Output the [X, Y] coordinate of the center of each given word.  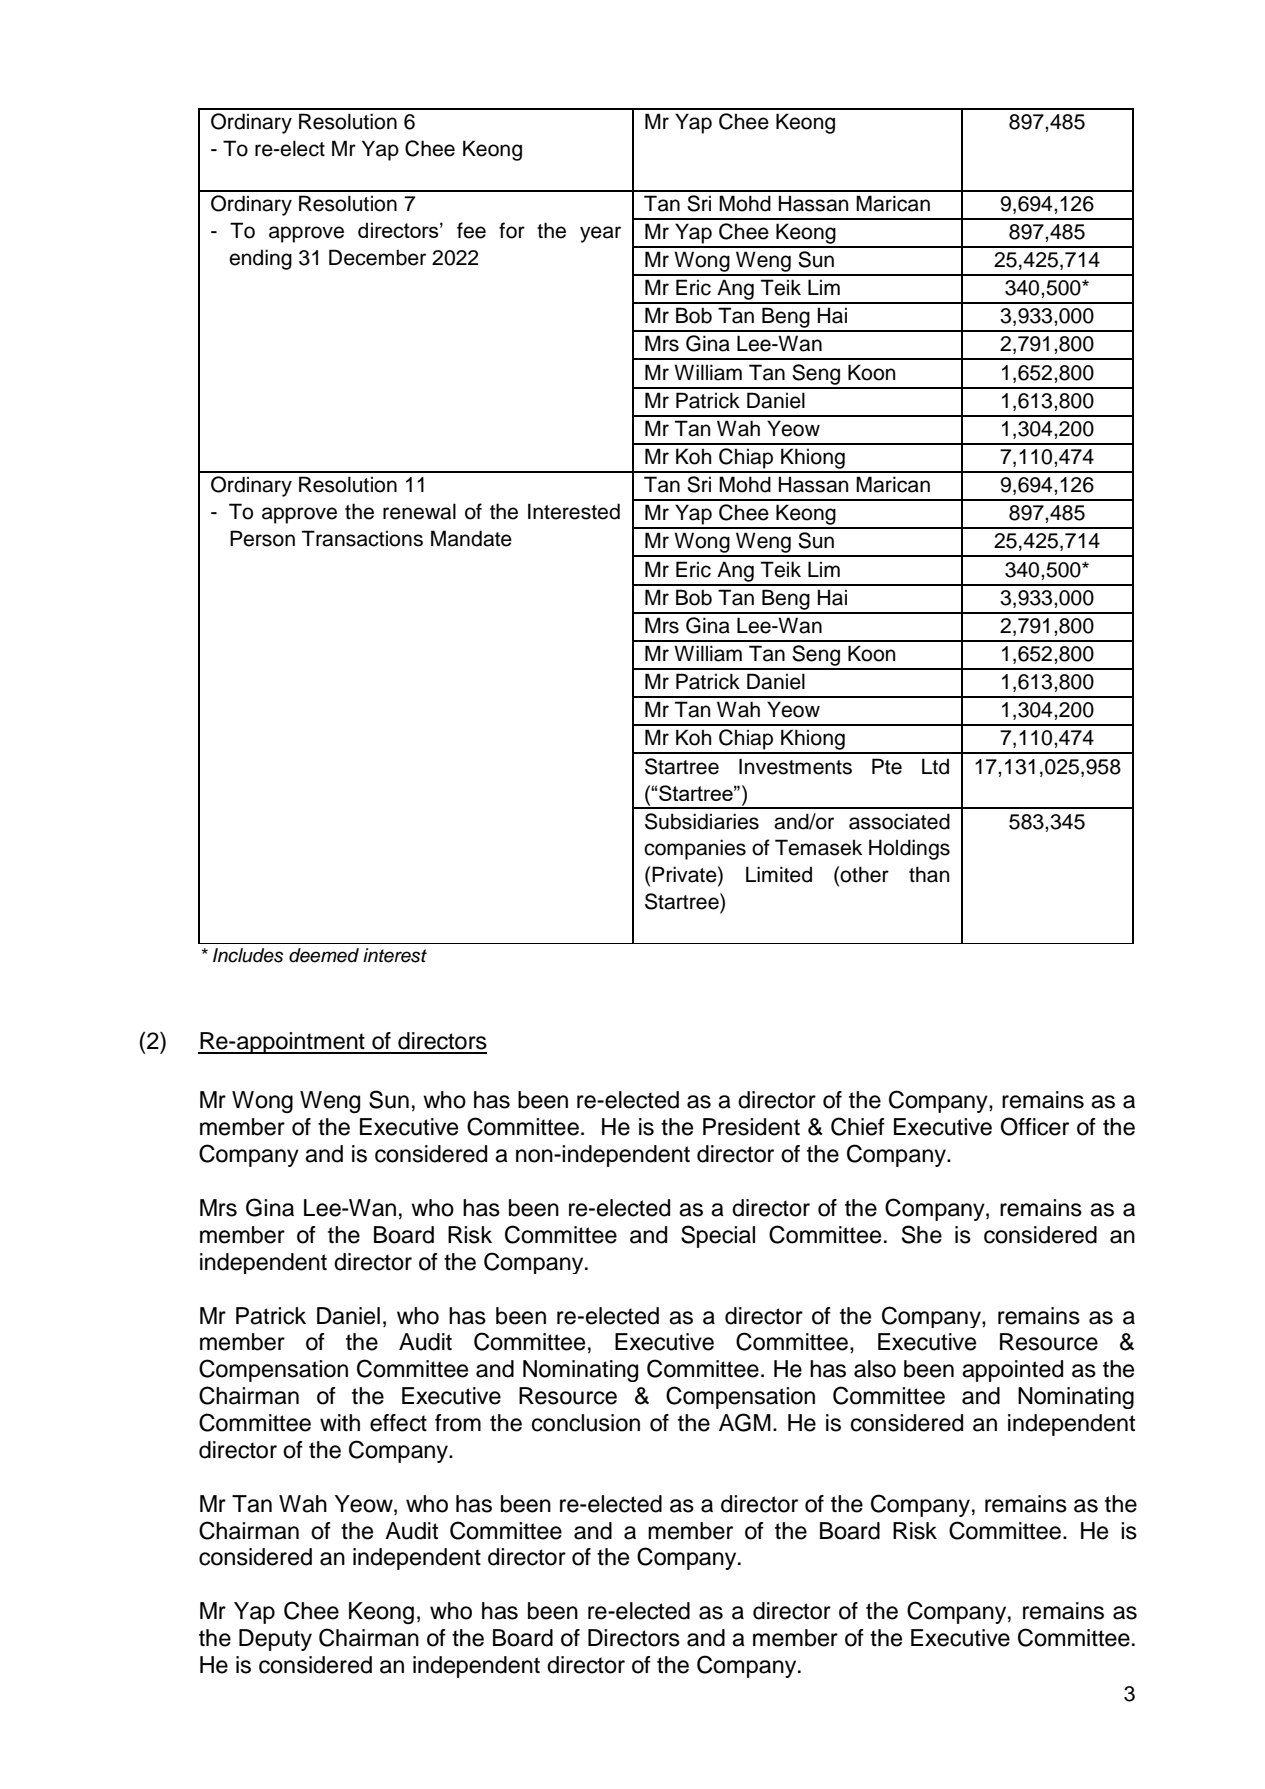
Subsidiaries [702, 821]
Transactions [362, 538]
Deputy [275, 1640]
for [512, 230]
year [600, 234]
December [377, 257]
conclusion [586, 1423]
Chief [858, 1126]
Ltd [935, 766]
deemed [324, 955]
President [751, 1127]
